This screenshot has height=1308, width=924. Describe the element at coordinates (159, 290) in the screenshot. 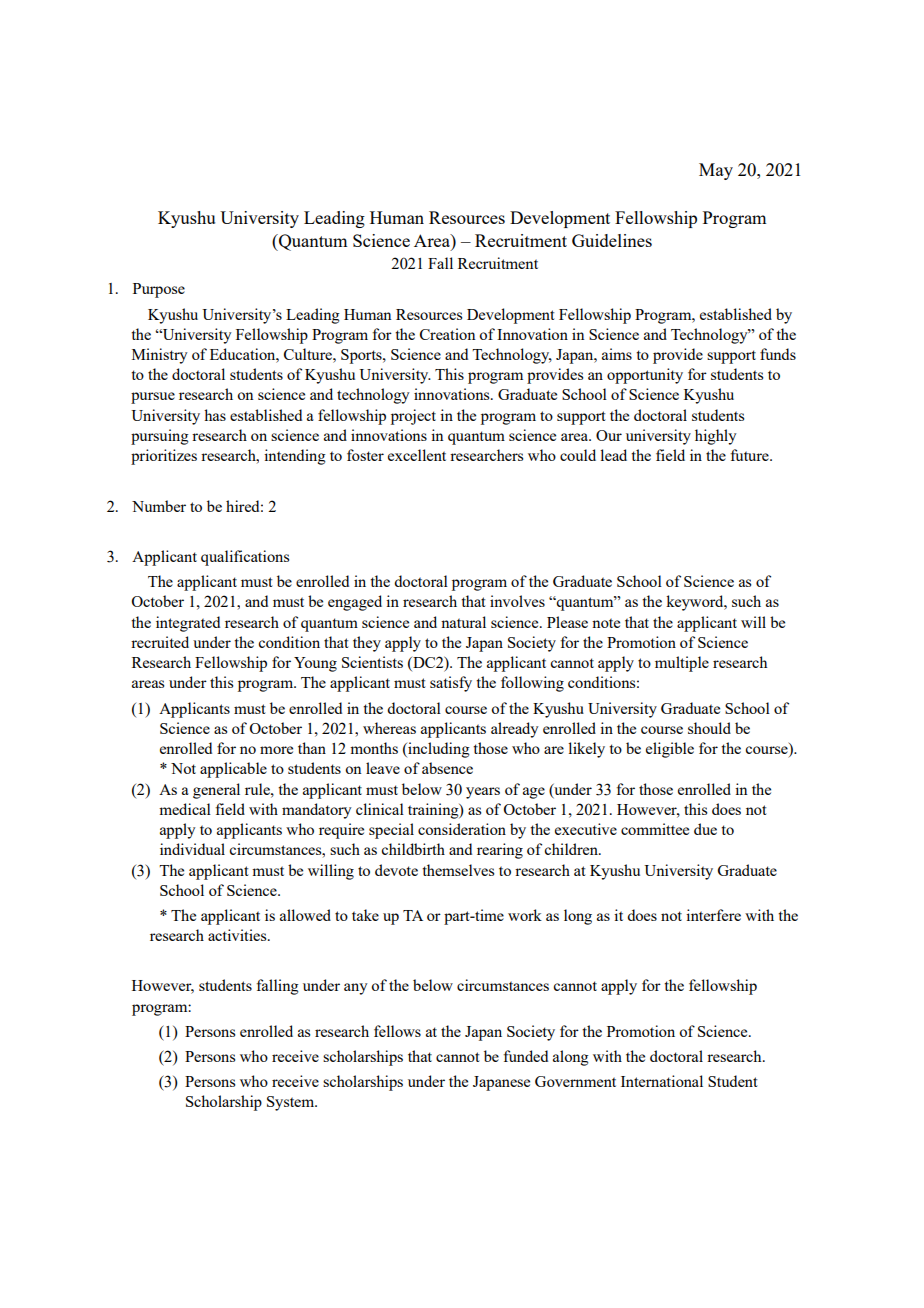

I see `Purpose` at that location.
